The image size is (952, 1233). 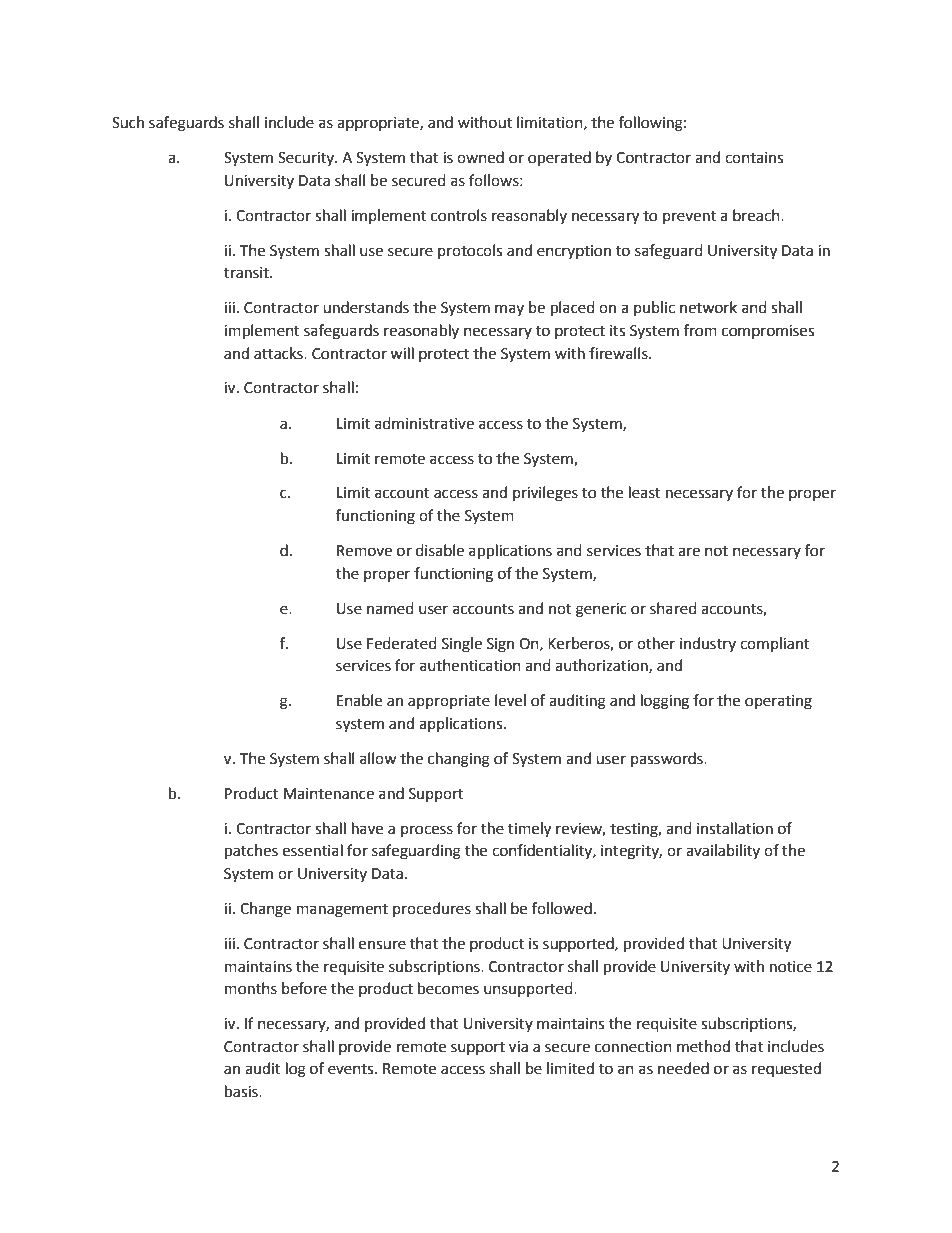 What do you see at coordinates (480, 157) in the image?
I see `owned` at bounding box center [480, 157].
